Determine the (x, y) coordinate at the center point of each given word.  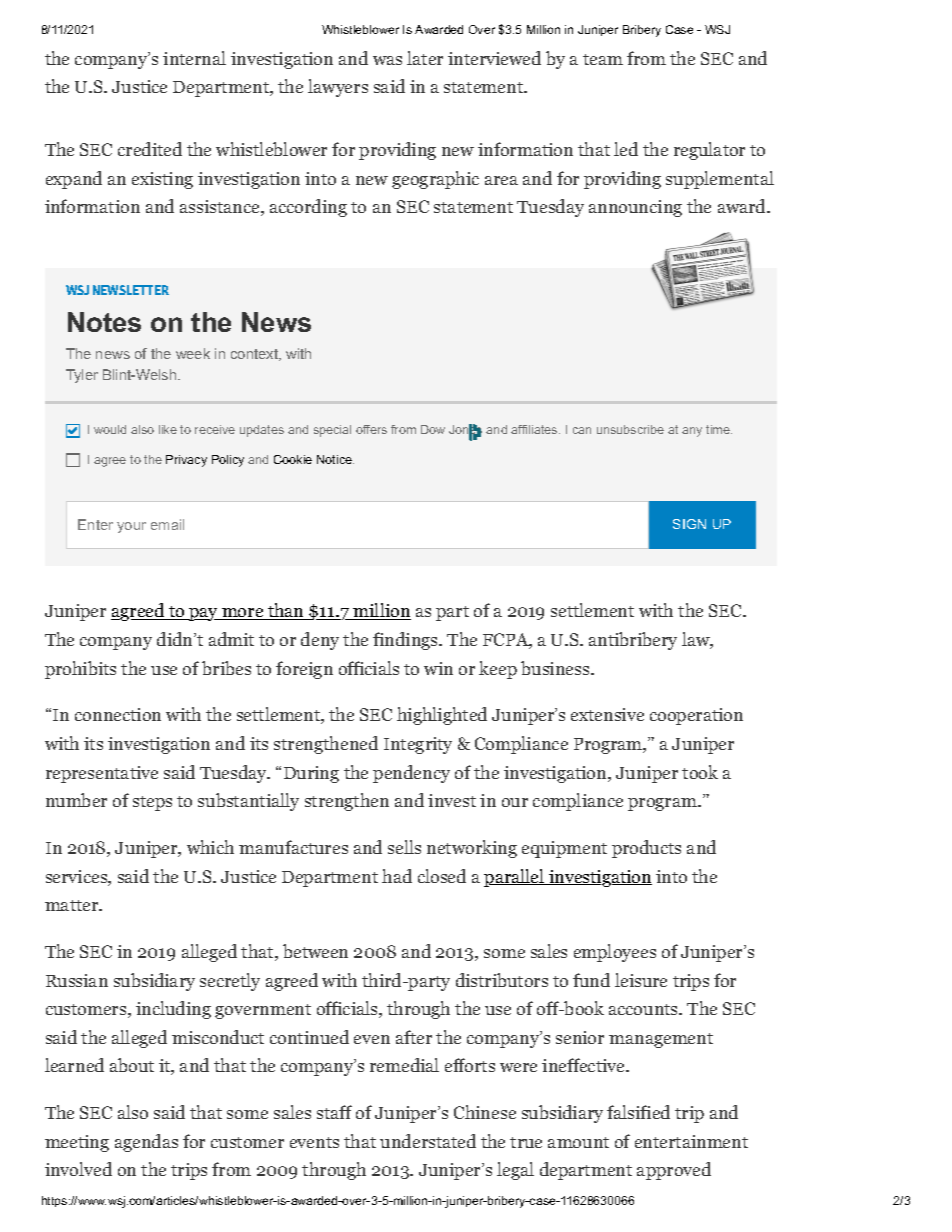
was (387, 60)
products (646, 849)
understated (428, 1141)
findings (406, 641)
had (397, 876)
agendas (146, 1143)
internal (194, 58)
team (603, 59)
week (193, 353)
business (555, 668)
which (210, 847)
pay (203, 614)
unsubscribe (630, 429)
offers (371, 429)
